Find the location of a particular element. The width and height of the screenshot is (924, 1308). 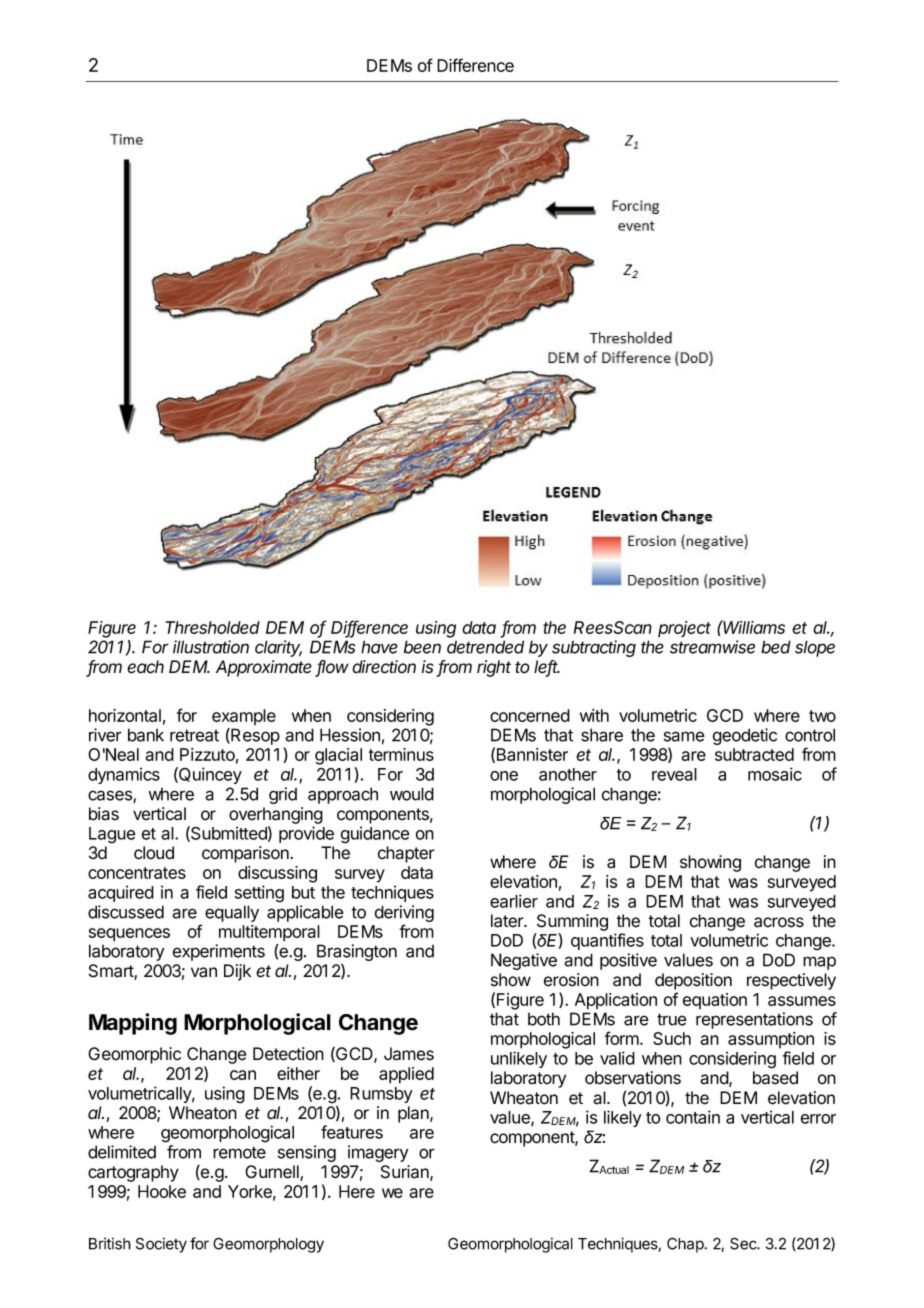

been is located at coordinates (422, 647).
